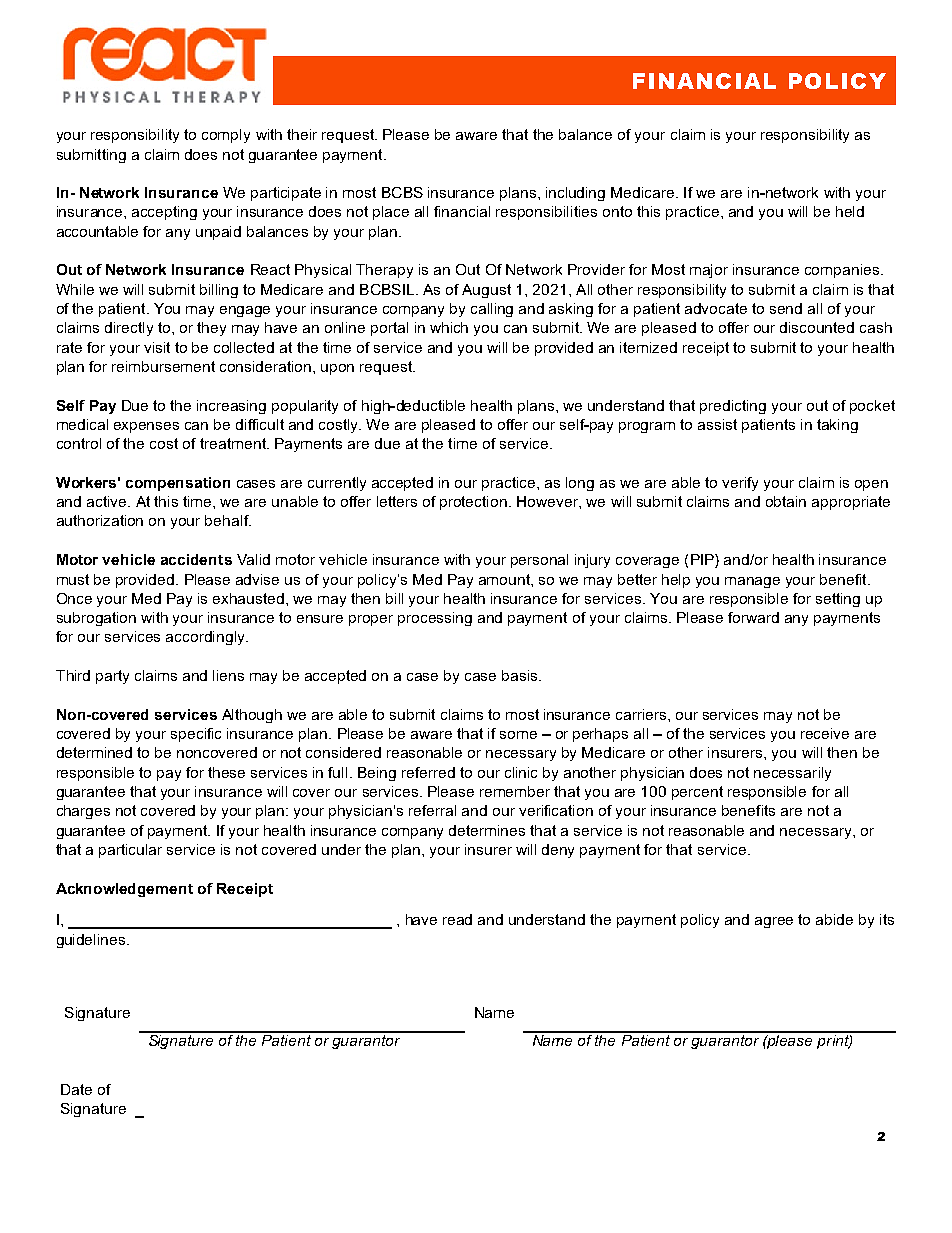  What do you see at coordinates (76, 1089) in the image?
I see `Date` at bounding box center [76, 1089].
